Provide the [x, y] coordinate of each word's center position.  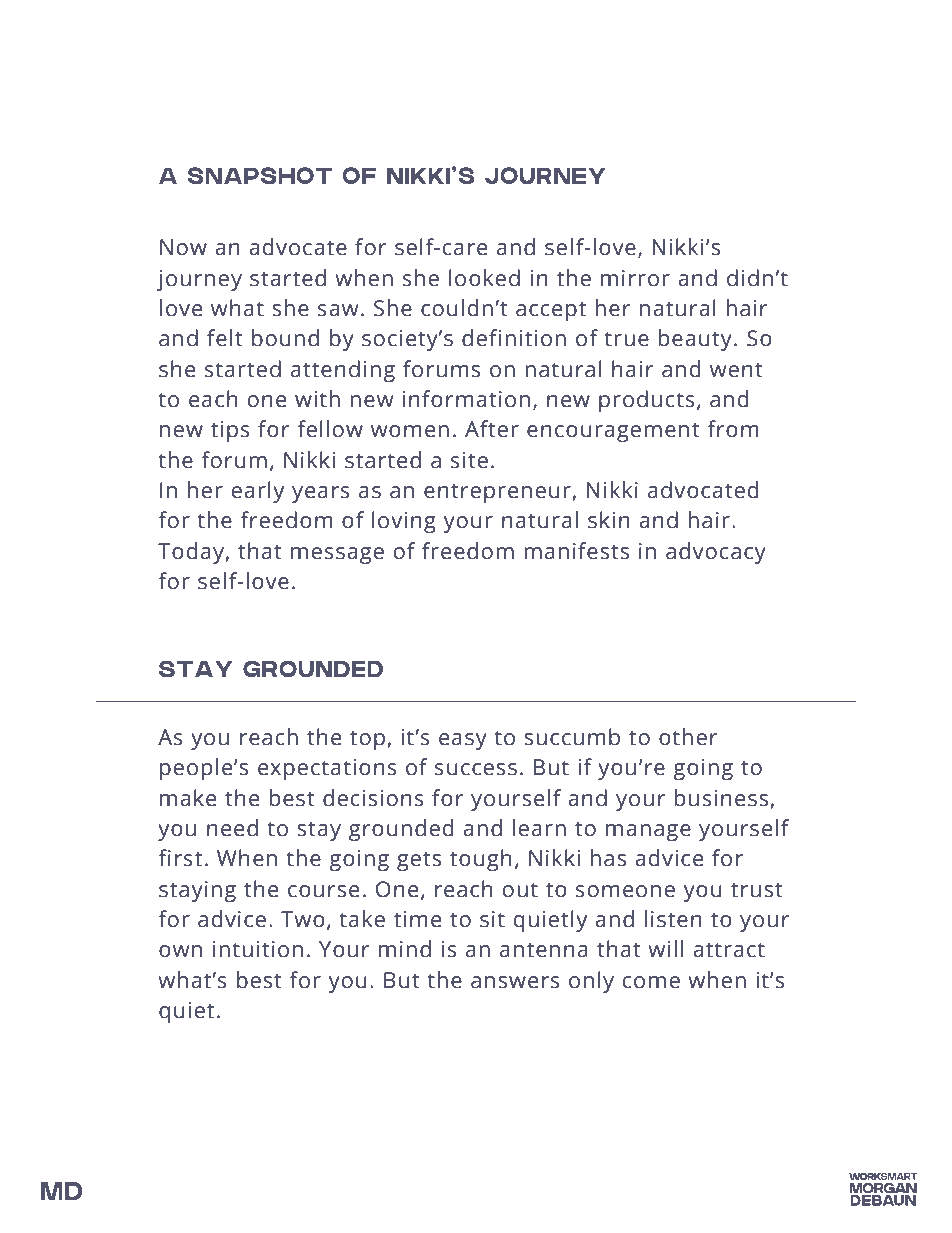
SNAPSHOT [260, 175]
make [188, 798]
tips [230, 431]
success [476, 769]
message [337, 555]
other [688, 737]
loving [404, 522]
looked [484, 278]
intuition [258, 949]
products [647, 401]
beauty [695, 340]
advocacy [716, 553]
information [466, 399]
